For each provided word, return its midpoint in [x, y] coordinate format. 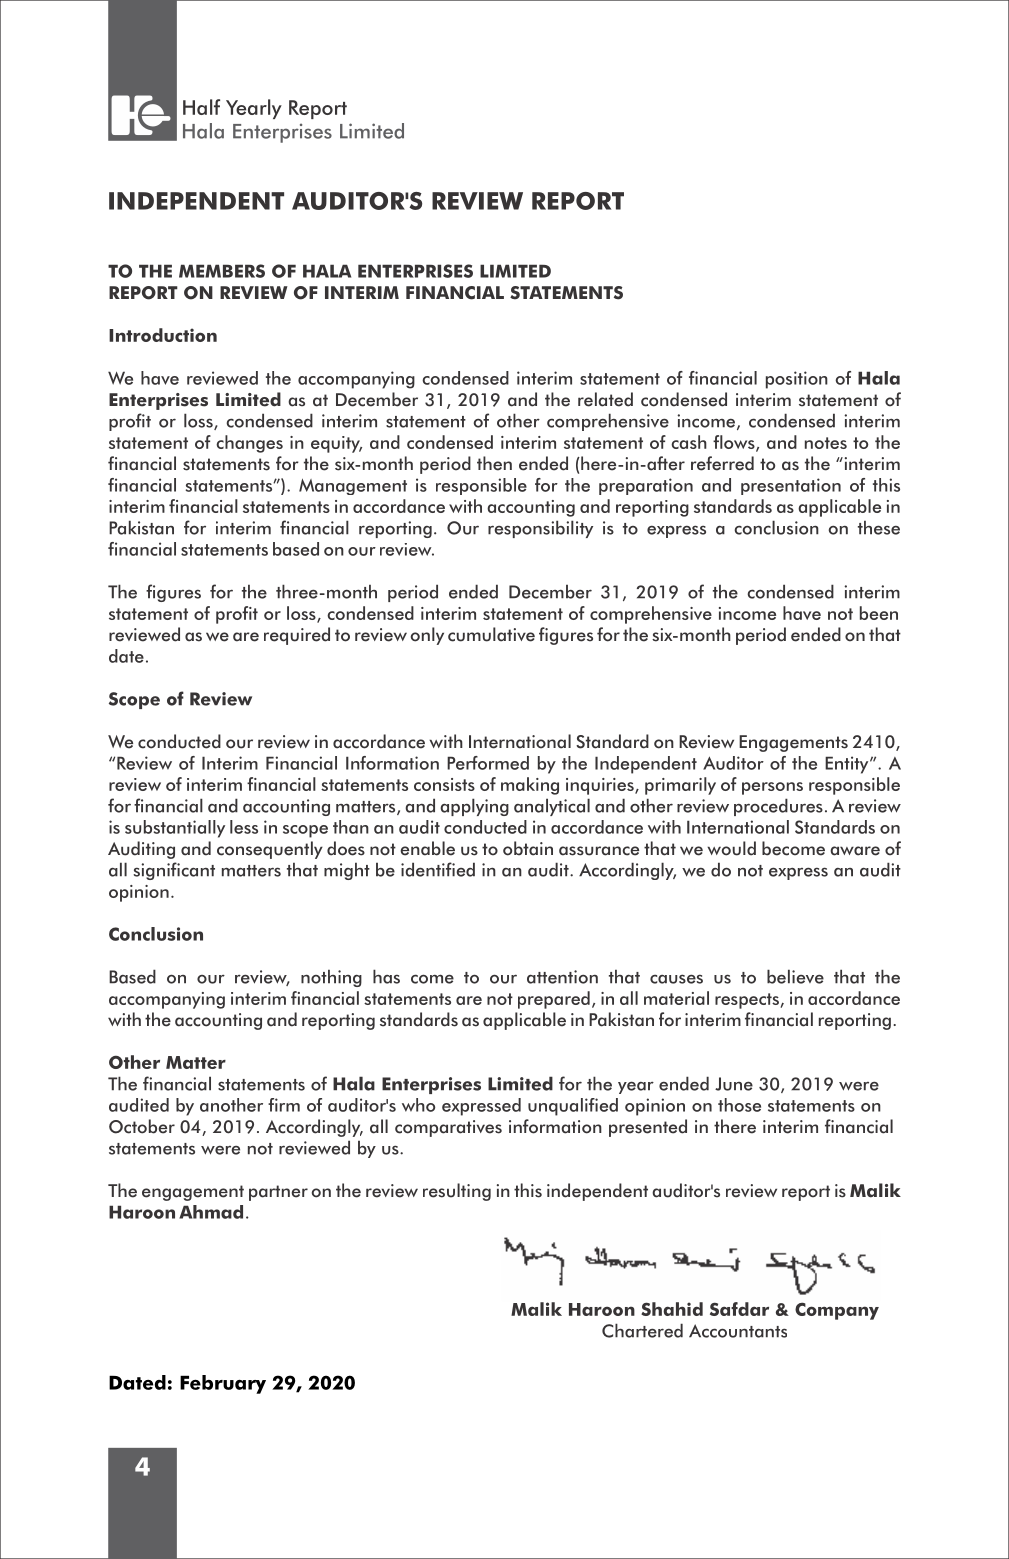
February [223, 1384]
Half [201, 107]
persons [772, 788]
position [797, 380]
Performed [488, 763]
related [605, 399]
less [244, 827]
